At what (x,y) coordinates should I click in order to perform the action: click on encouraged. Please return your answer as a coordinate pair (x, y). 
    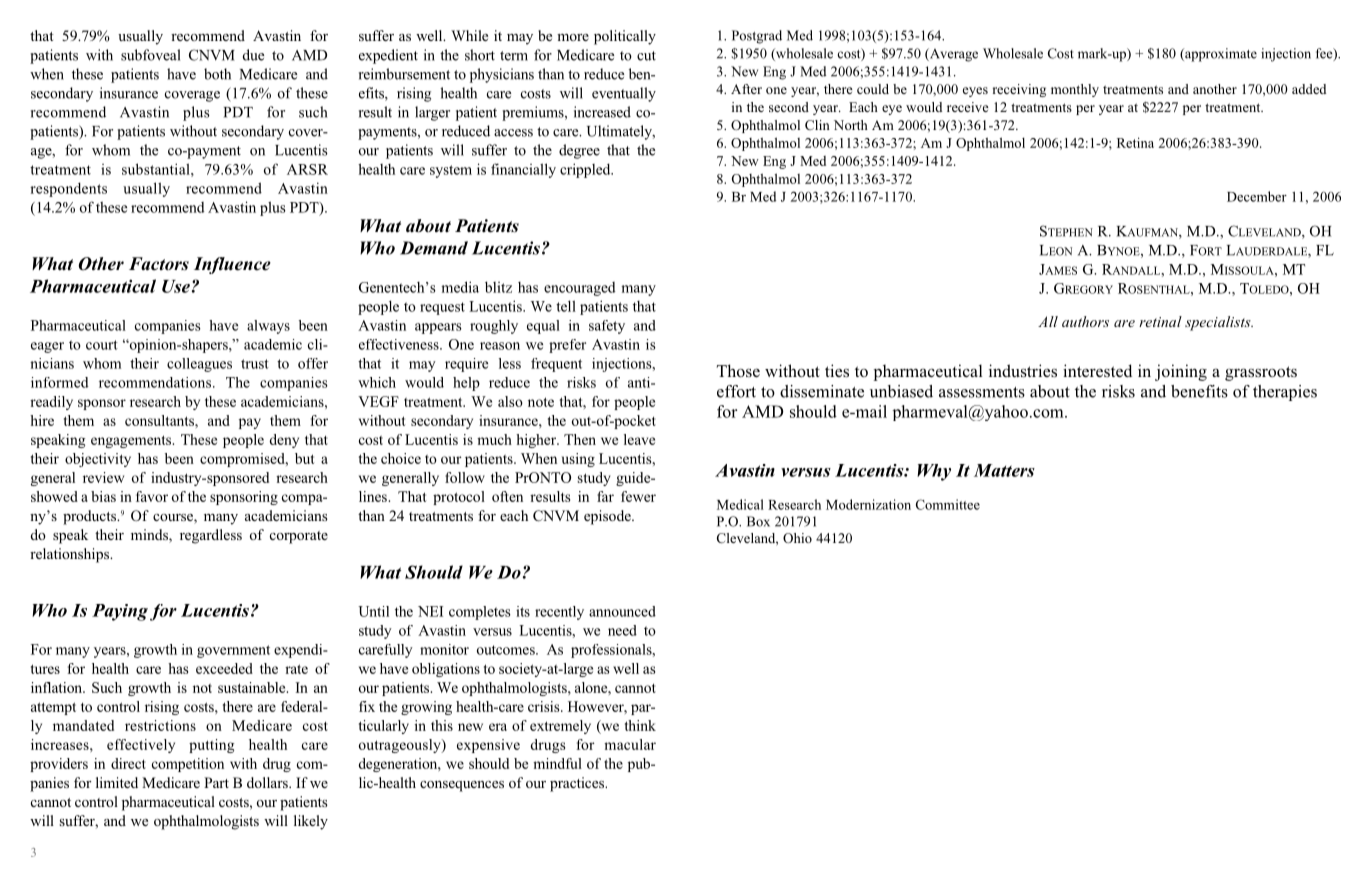
    Looking at the image, I should click on (580, 289).
